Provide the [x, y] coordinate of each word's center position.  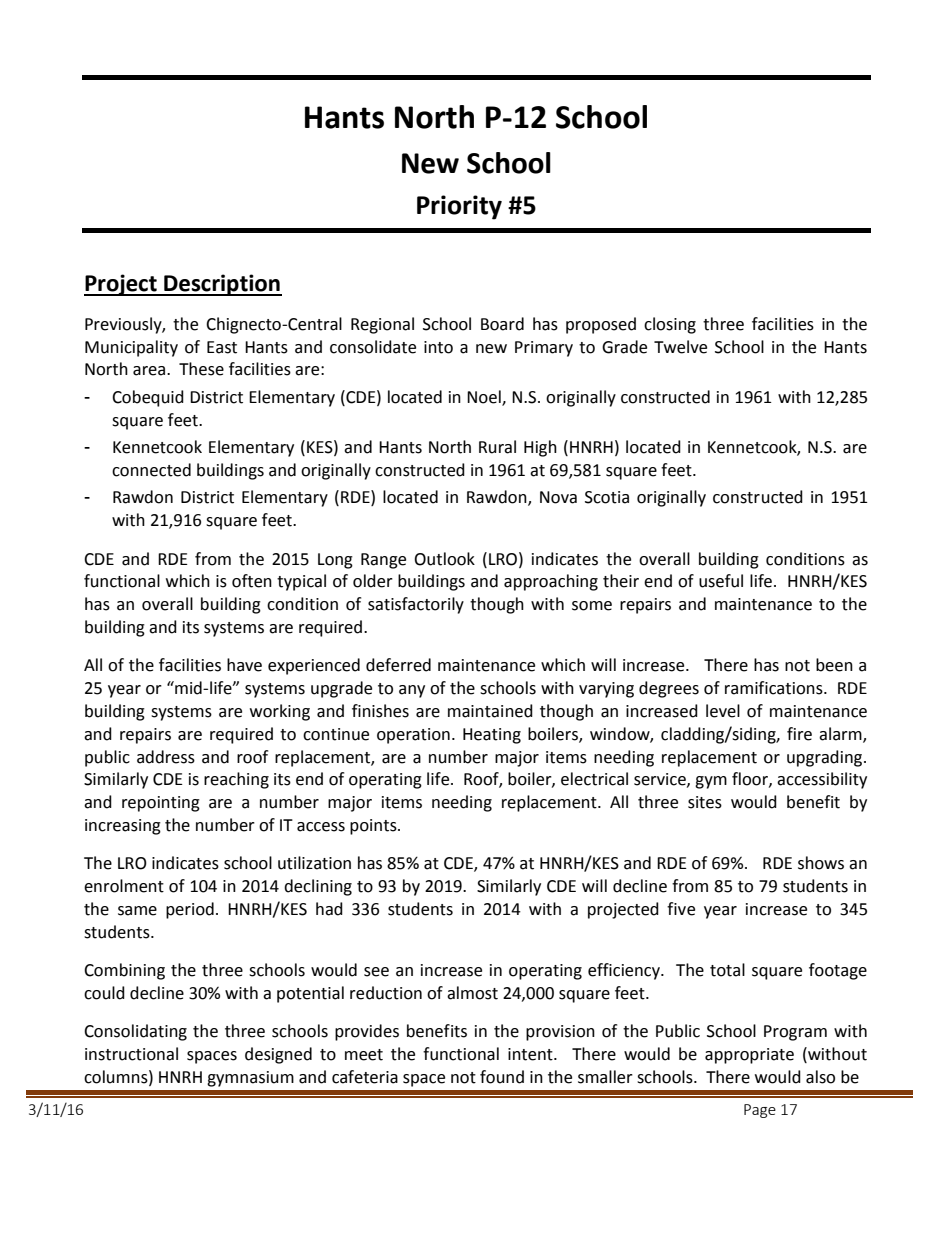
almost [472, 993]
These [201, 369]
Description [222, 285]
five [681, 909]
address [166, 757]
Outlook [444, 559]
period [190, 910]
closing [670, 325]
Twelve [680, 347]
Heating [492, 736]
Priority [459, 207]
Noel [485, 397]
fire [799, 734]
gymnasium [250, 1079]
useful [721, 581]
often [252, 581]
